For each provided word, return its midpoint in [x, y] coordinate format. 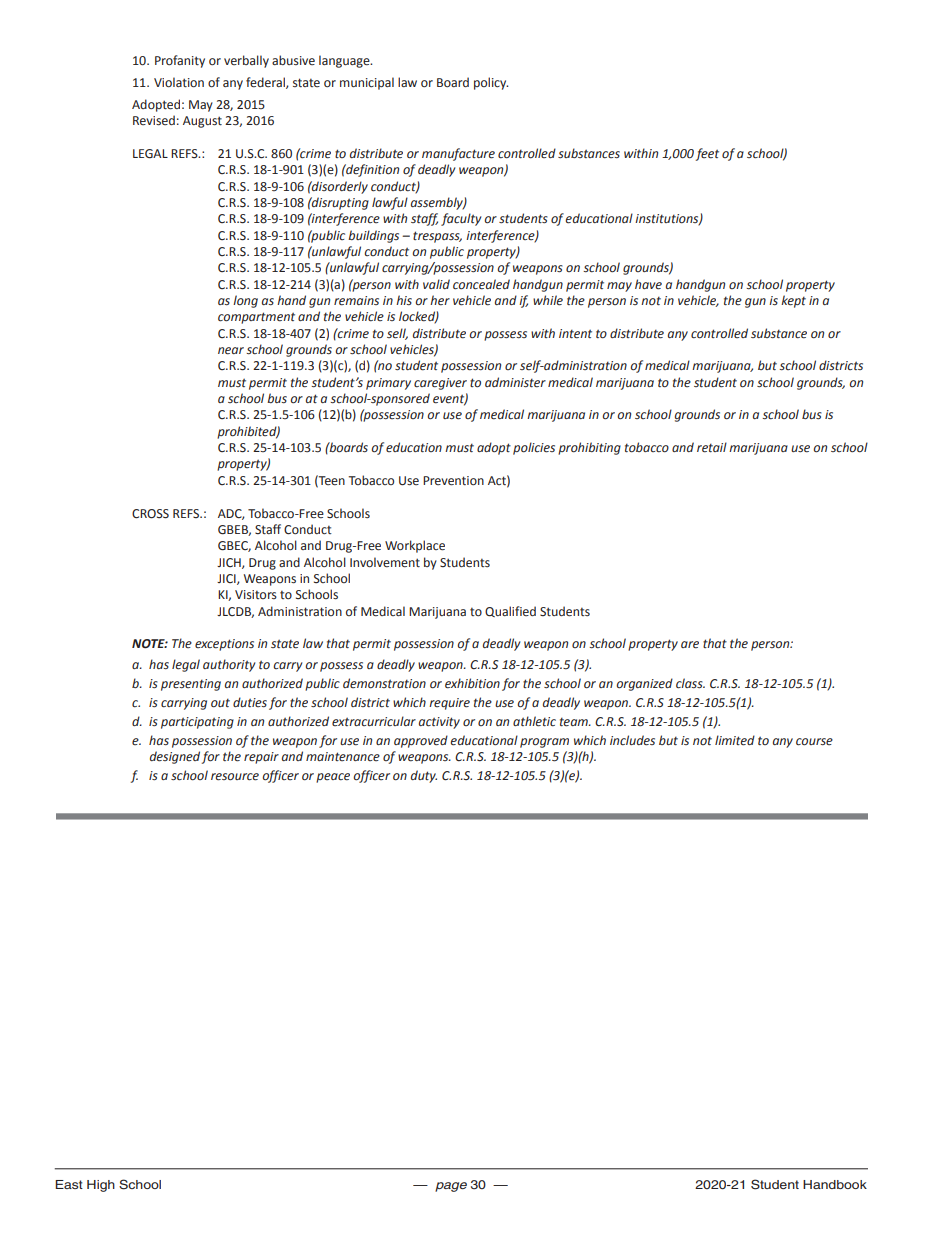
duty [424, 776]
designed [175, 757]
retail [712, 447]
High [101, 1186]
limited [735, 740]
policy [491, 83]
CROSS [150, 514]
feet [707, 154]
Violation [179, 82]
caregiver [440, 384]
